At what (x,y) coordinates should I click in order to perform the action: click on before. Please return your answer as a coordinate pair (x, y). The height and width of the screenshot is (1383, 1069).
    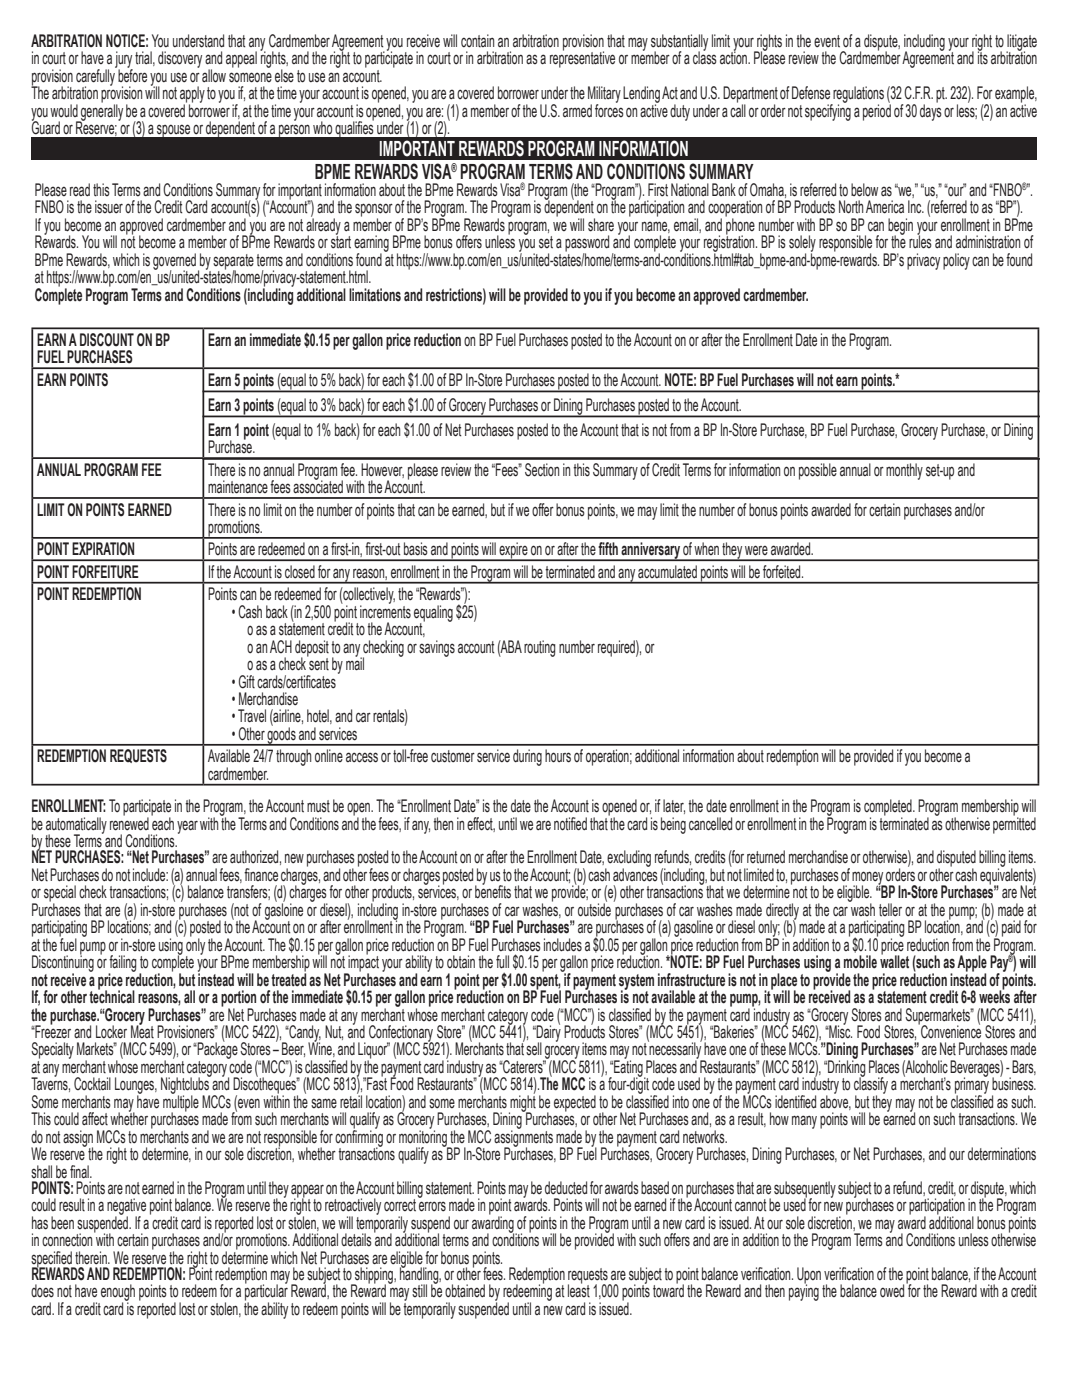
    Looking at the image, I should click on (131, 75).
